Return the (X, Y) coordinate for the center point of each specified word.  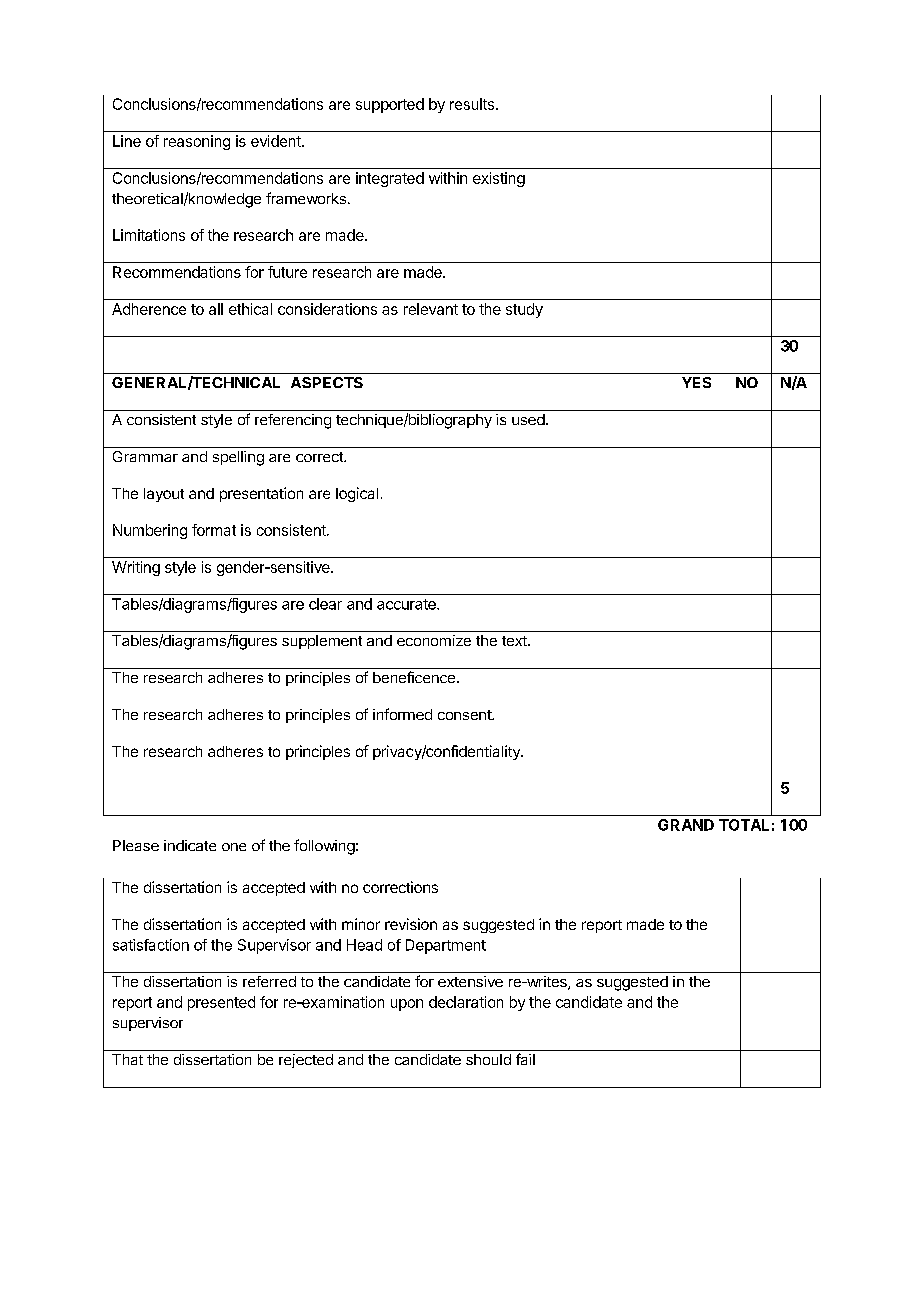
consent (465, 715)
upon (407, 1005)
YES (696, 382)
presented (221, 1003)
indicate (190, 845)
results (473, 104)
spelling (238, 458)
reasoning (197, 142)
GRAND (686, 825)
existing (499, 179)
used (528, 419)
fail (525, 1059)
